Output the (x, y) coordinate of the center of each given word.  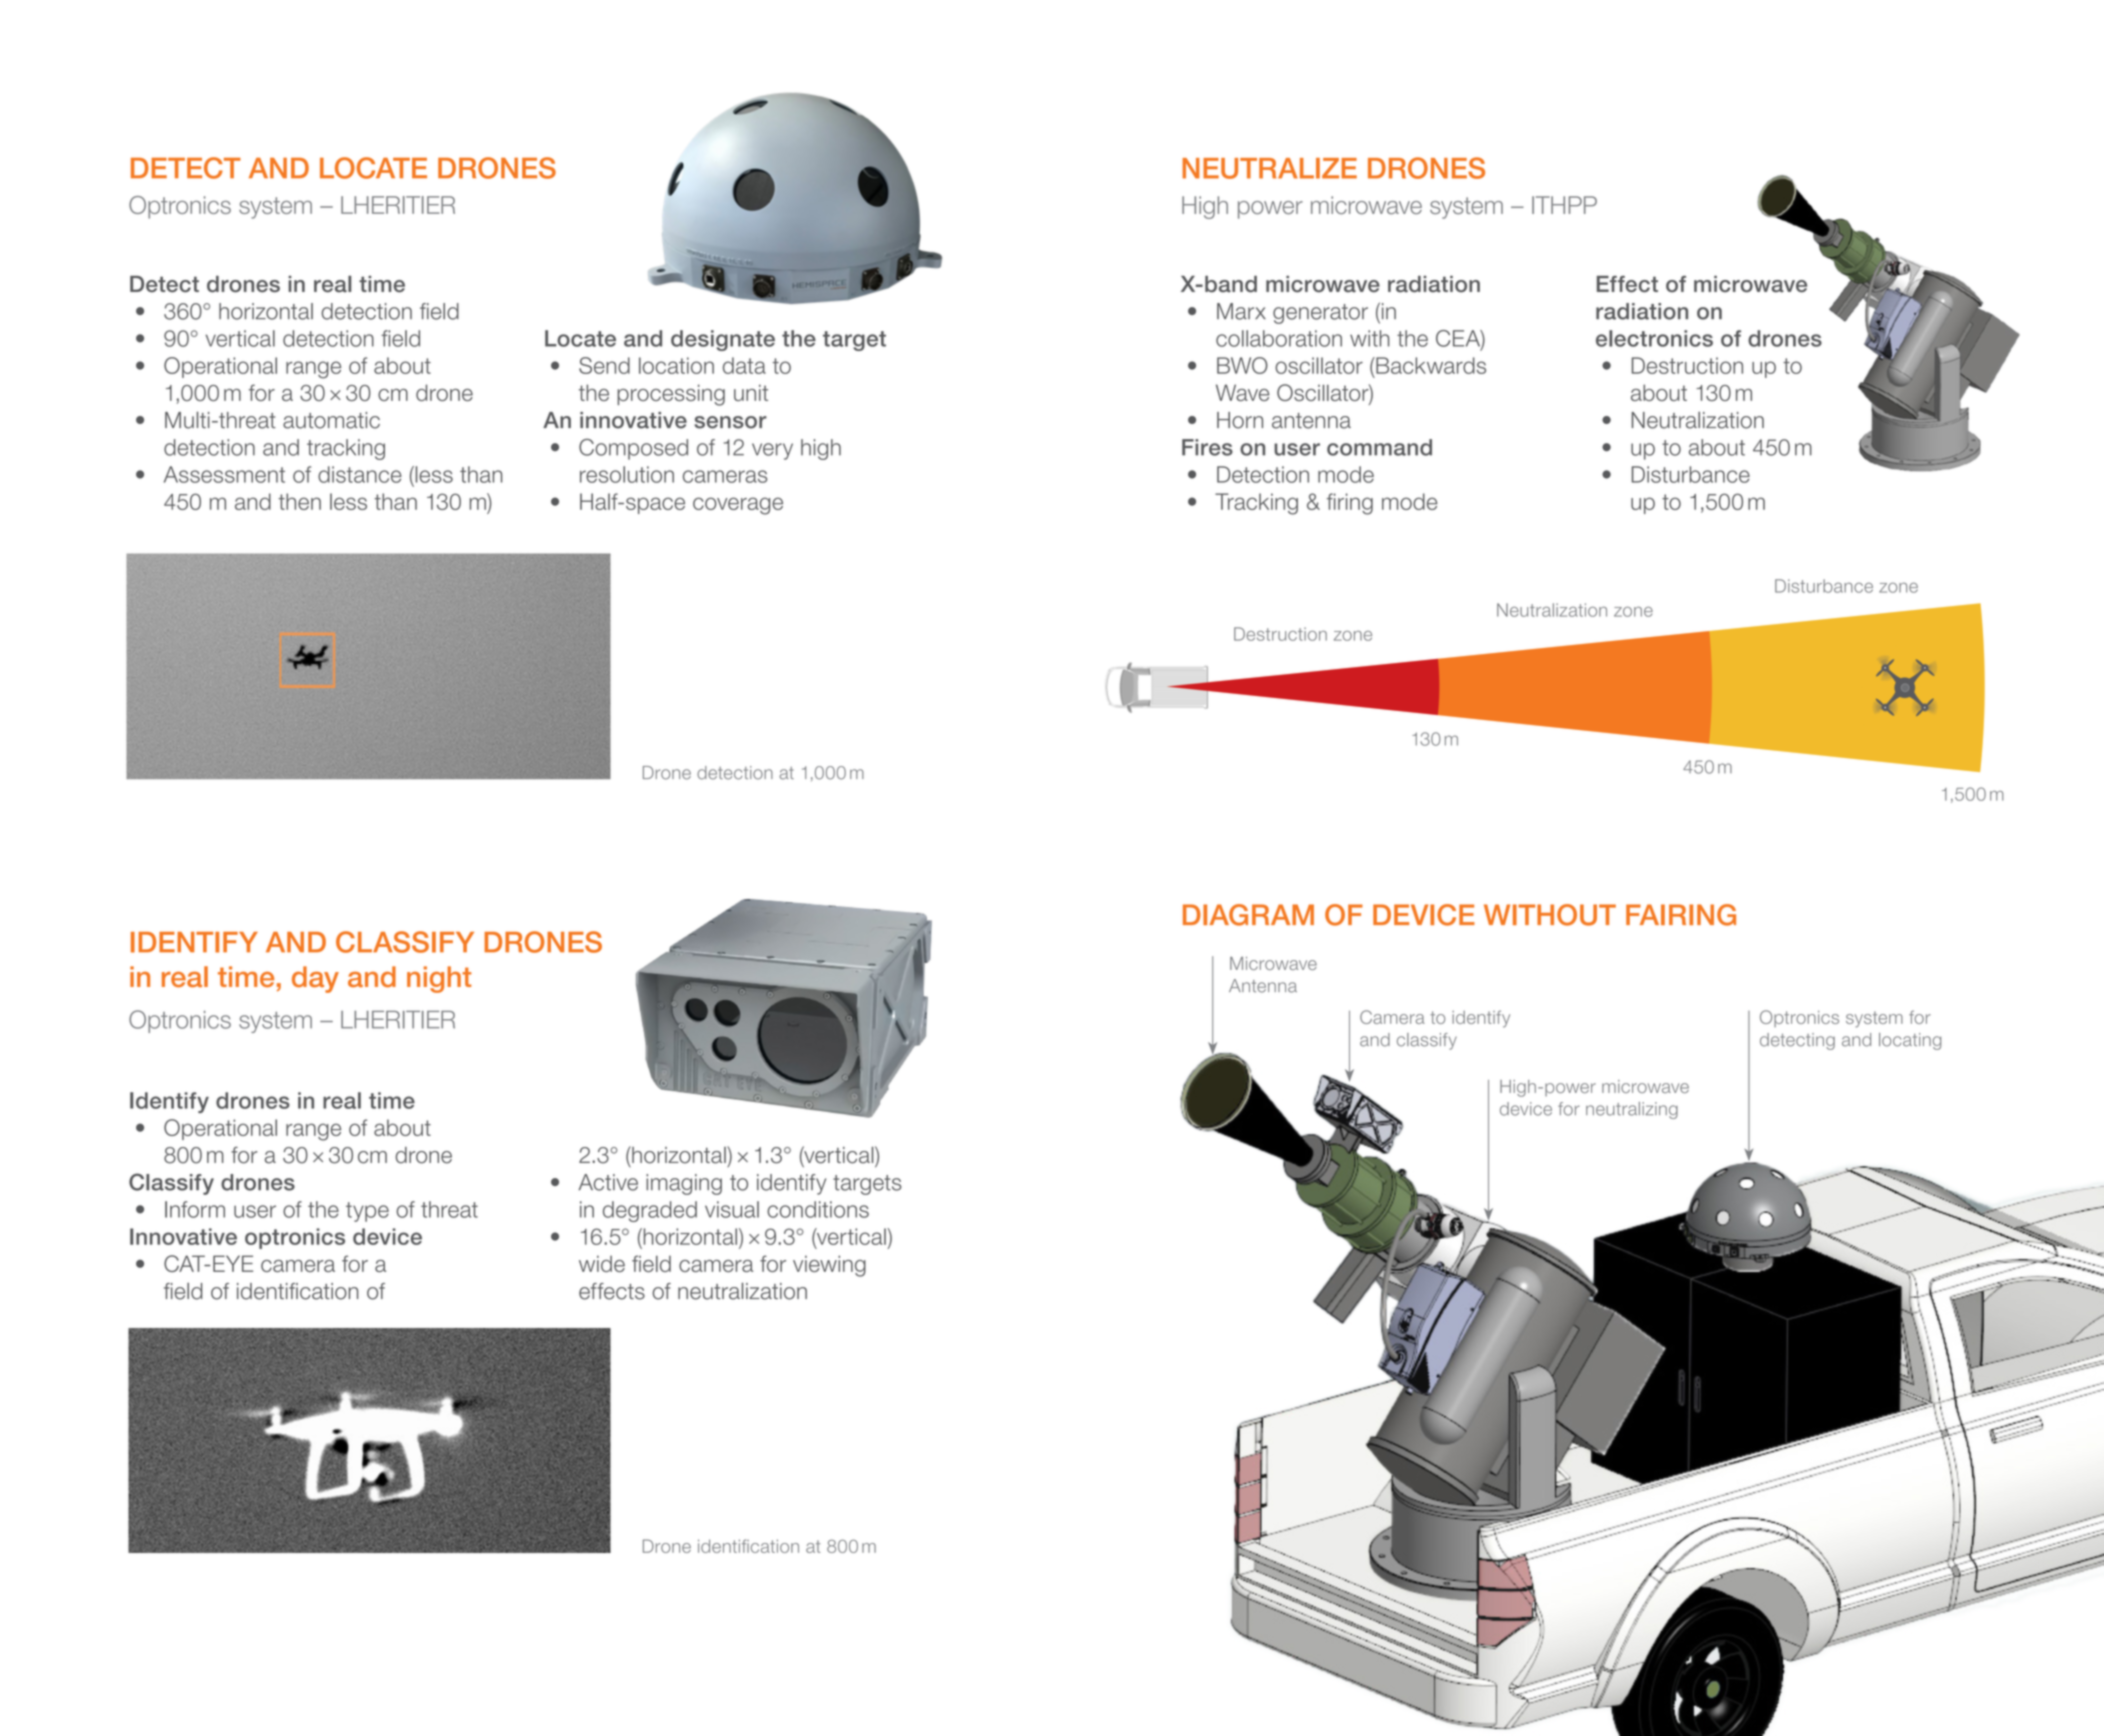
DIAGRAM (1248, 915)
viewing (829, 1266)
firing (1350, 504)
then (299, 501)
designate (723, 340)
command (1379, 447)
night (439, 979)
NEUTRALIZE (1269, 168)
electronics (1654, 338)
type (367, 1212)
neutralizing (1632, 1110)
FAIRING (1681, 915)
